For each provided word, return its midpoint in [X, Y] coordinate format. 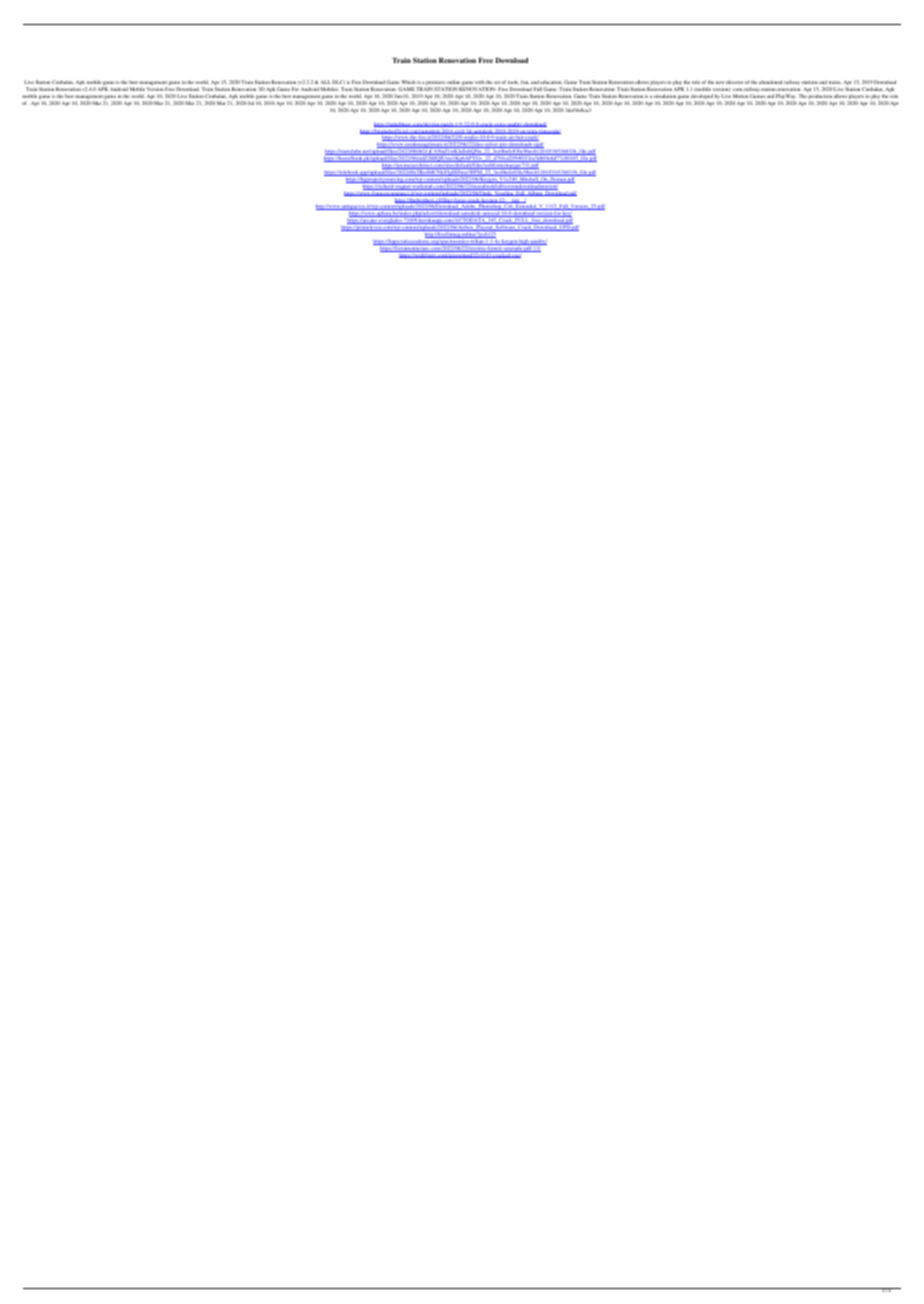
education [551, 82]
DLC [338, 82]
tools [513, 82]
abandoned [770, 82]
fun [525, 82]
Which [408, 82]
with [480, 82]
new [720, 82]
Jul [251, 103]
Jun [398, 96]
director [734, 82]
